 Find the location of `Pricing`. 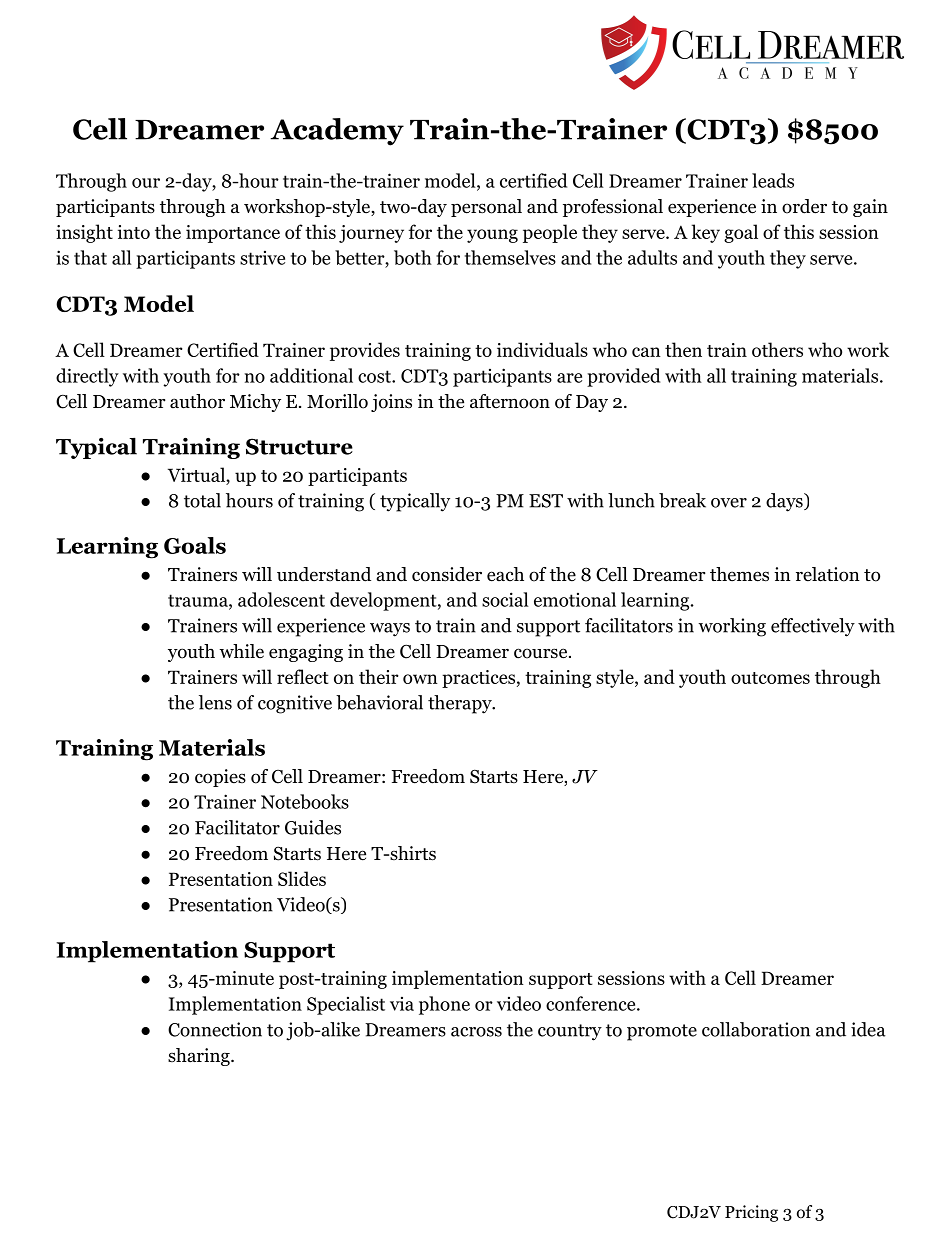

Pricing is located at coordinates (751, 1213).
